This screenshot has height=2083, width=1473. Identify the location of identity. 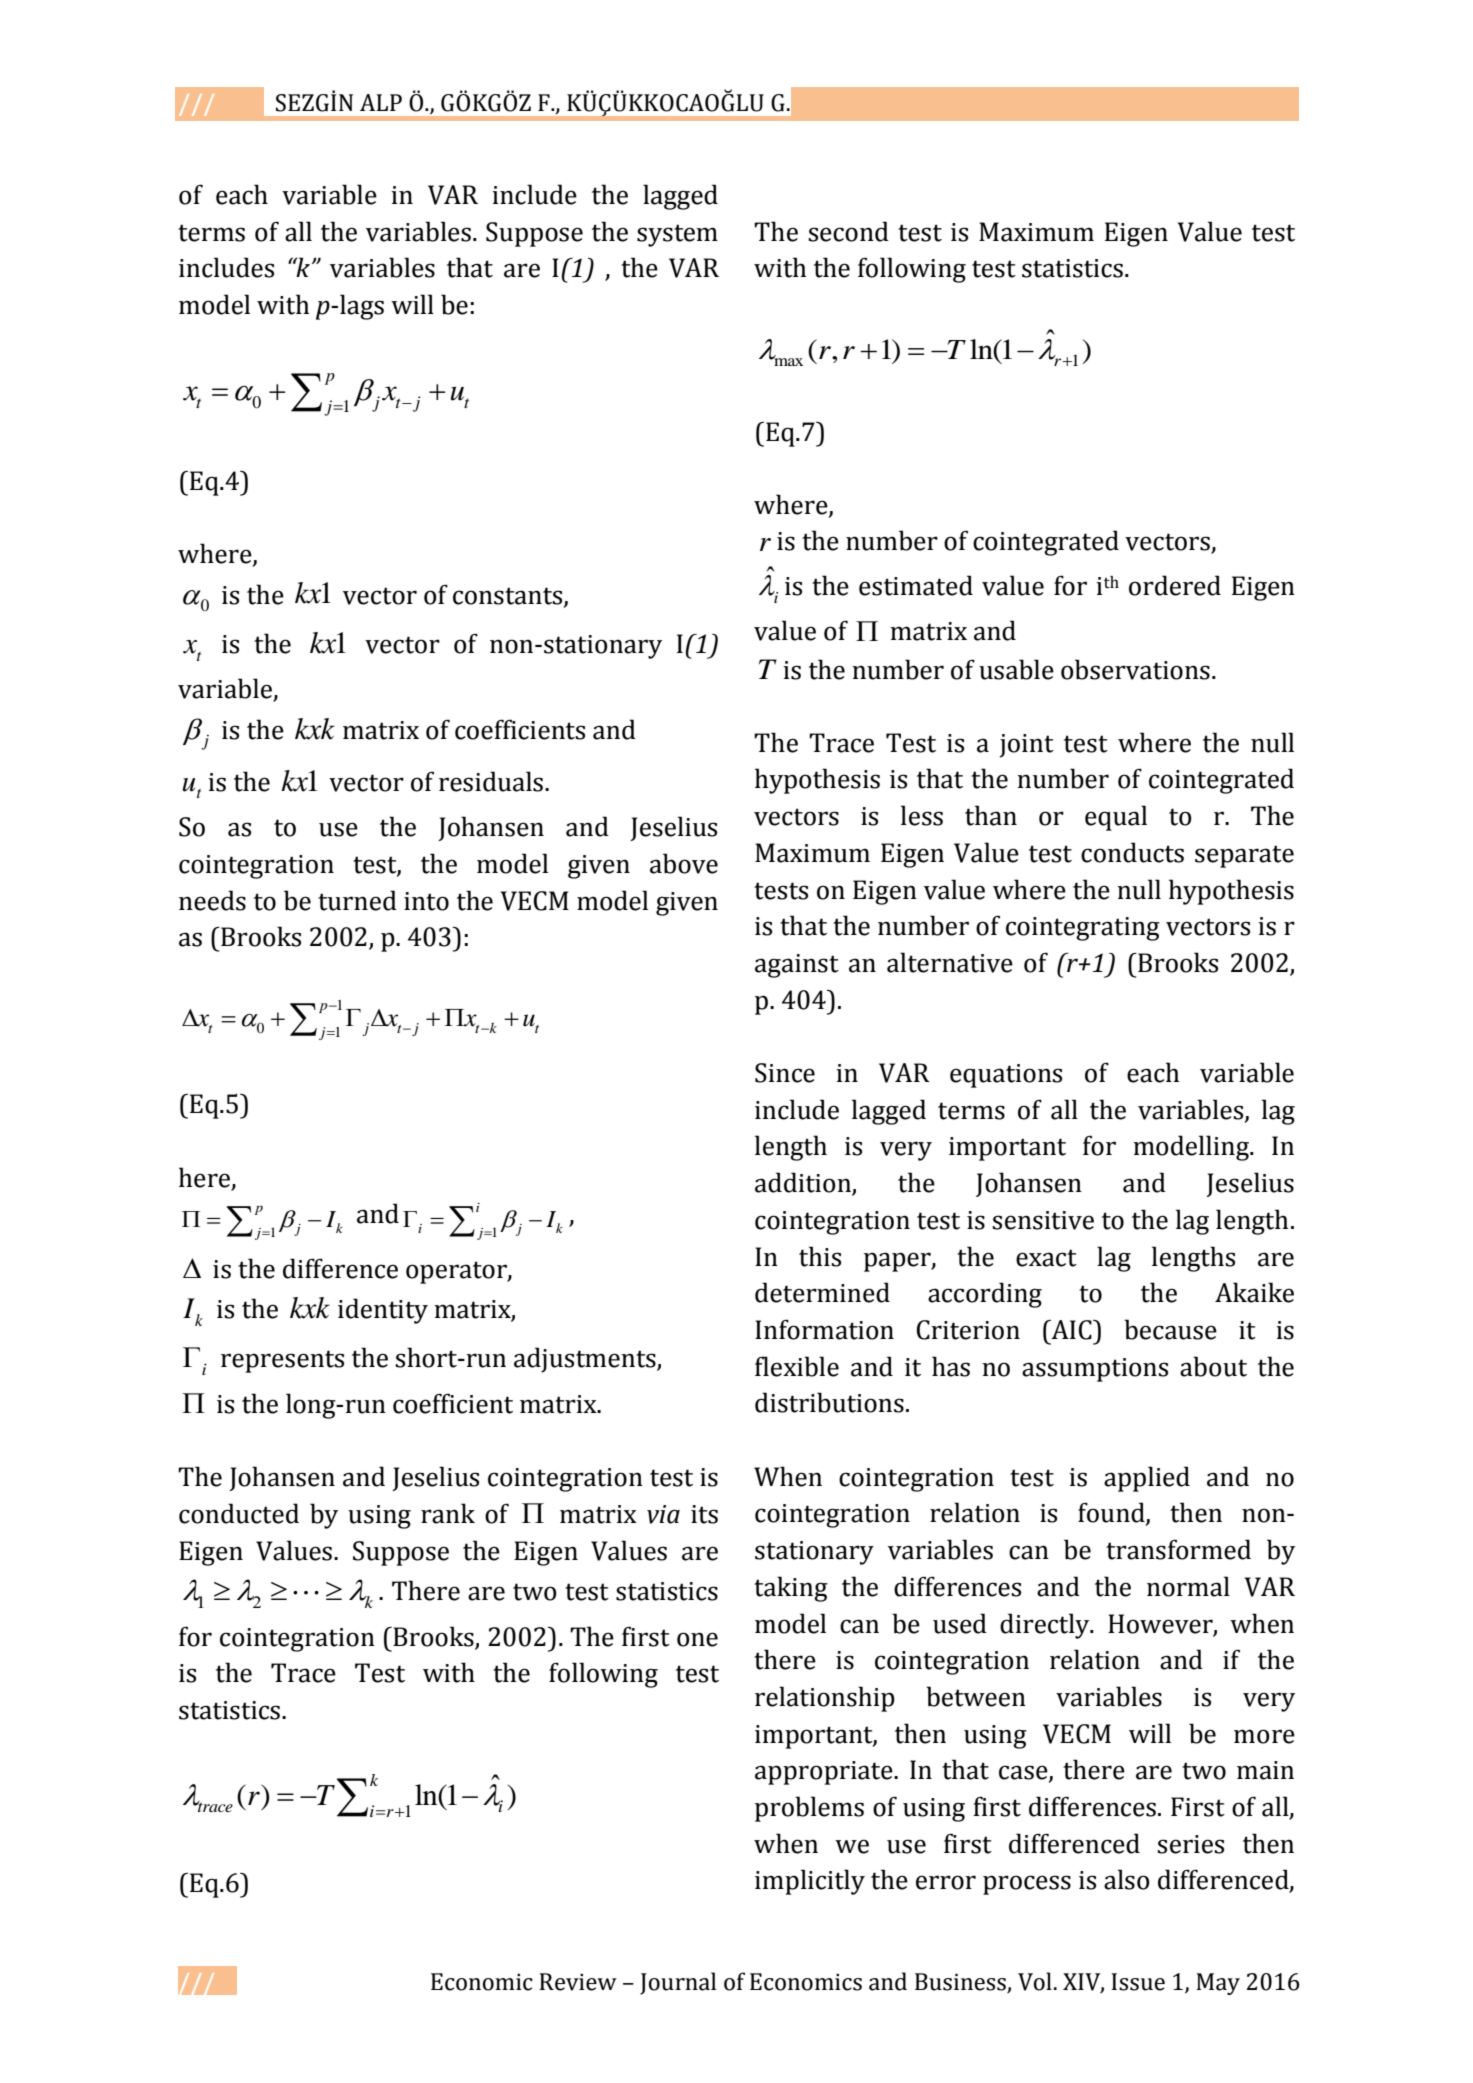
(383, 1311).
